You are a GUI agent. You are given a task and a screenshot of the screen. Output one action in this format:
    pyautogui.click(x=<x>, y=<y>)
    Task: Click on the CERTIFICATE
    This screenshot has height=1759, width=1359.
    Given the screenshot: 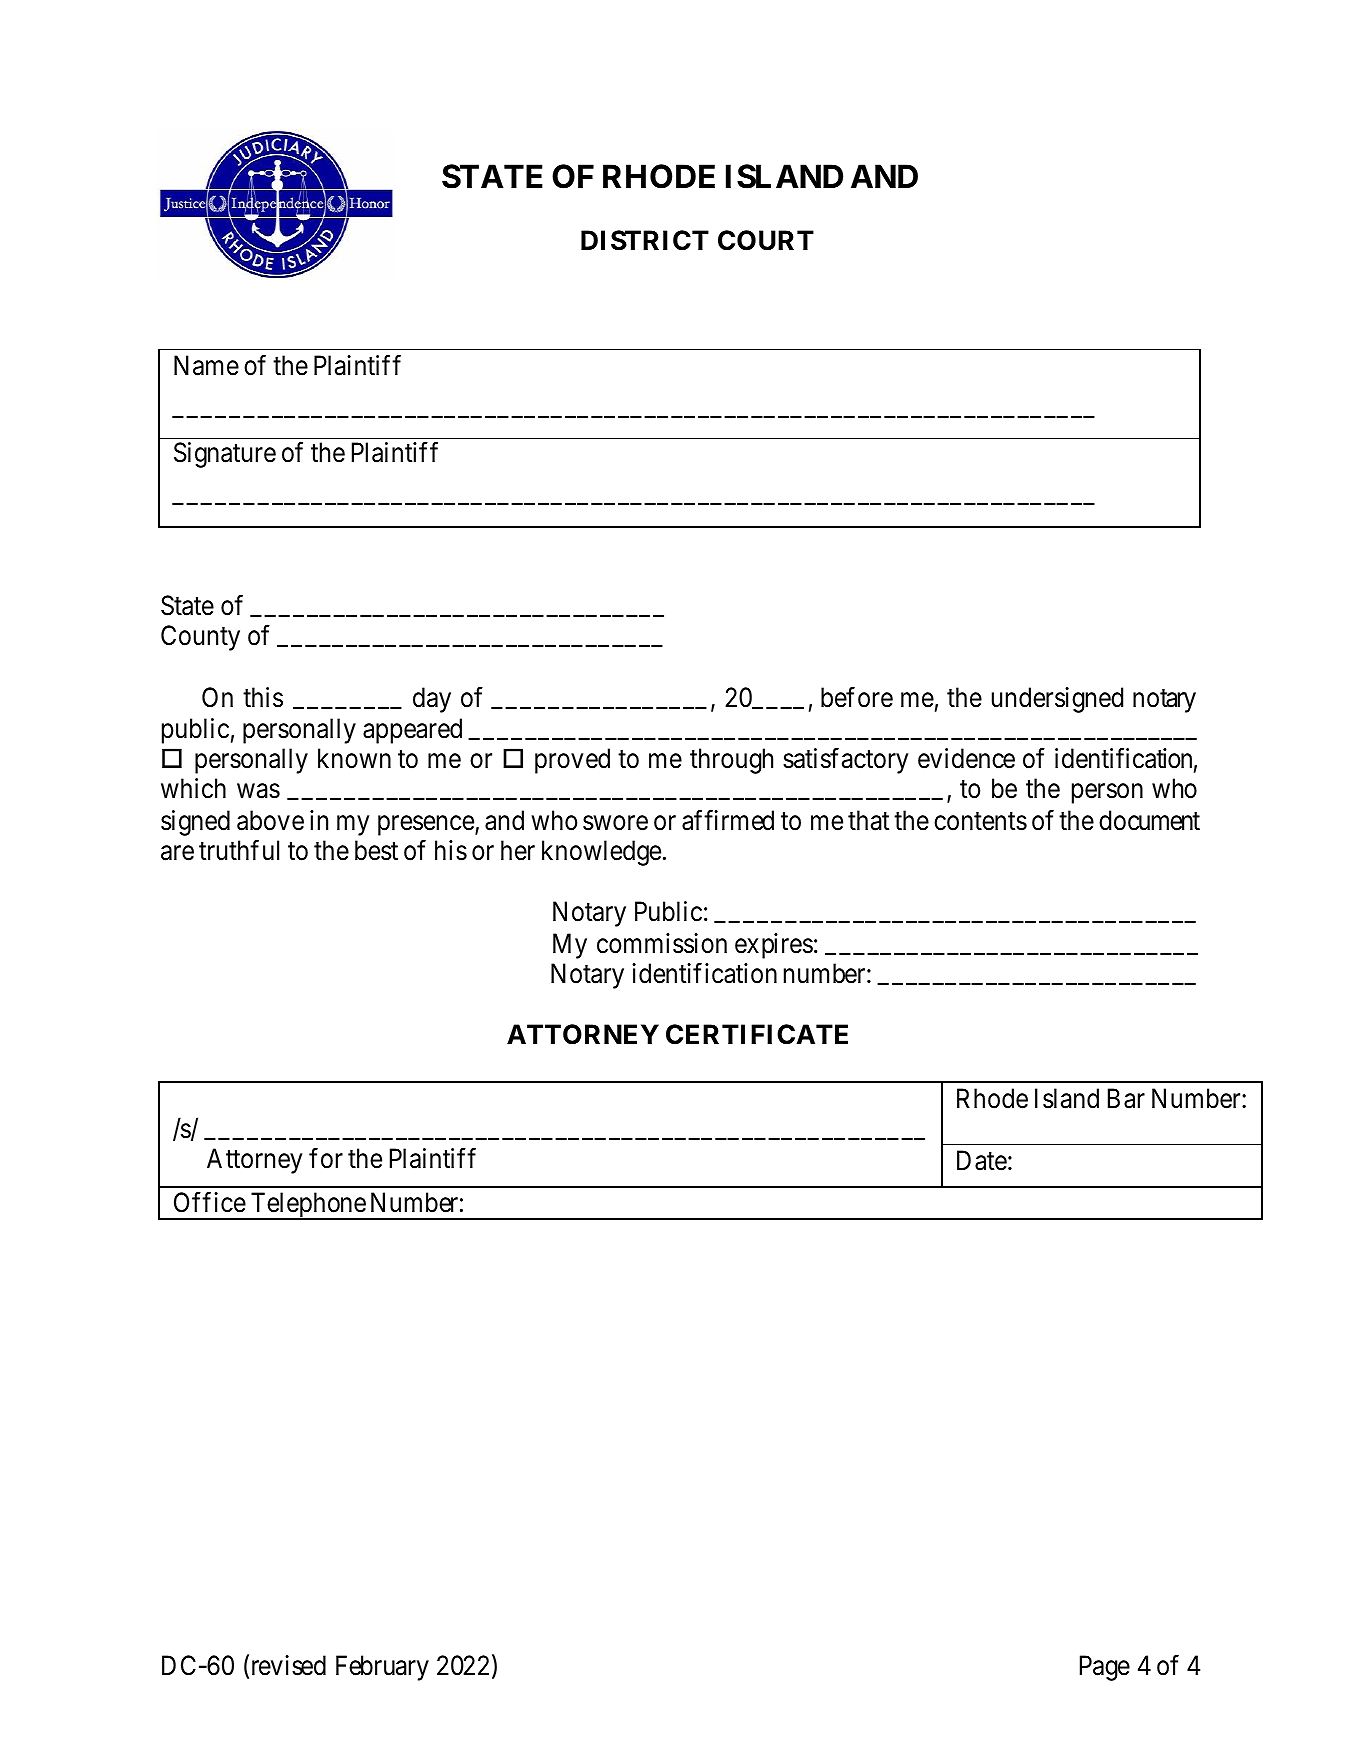 What is the action you would take?
    pyautogui.click(x=757, y=1034)
